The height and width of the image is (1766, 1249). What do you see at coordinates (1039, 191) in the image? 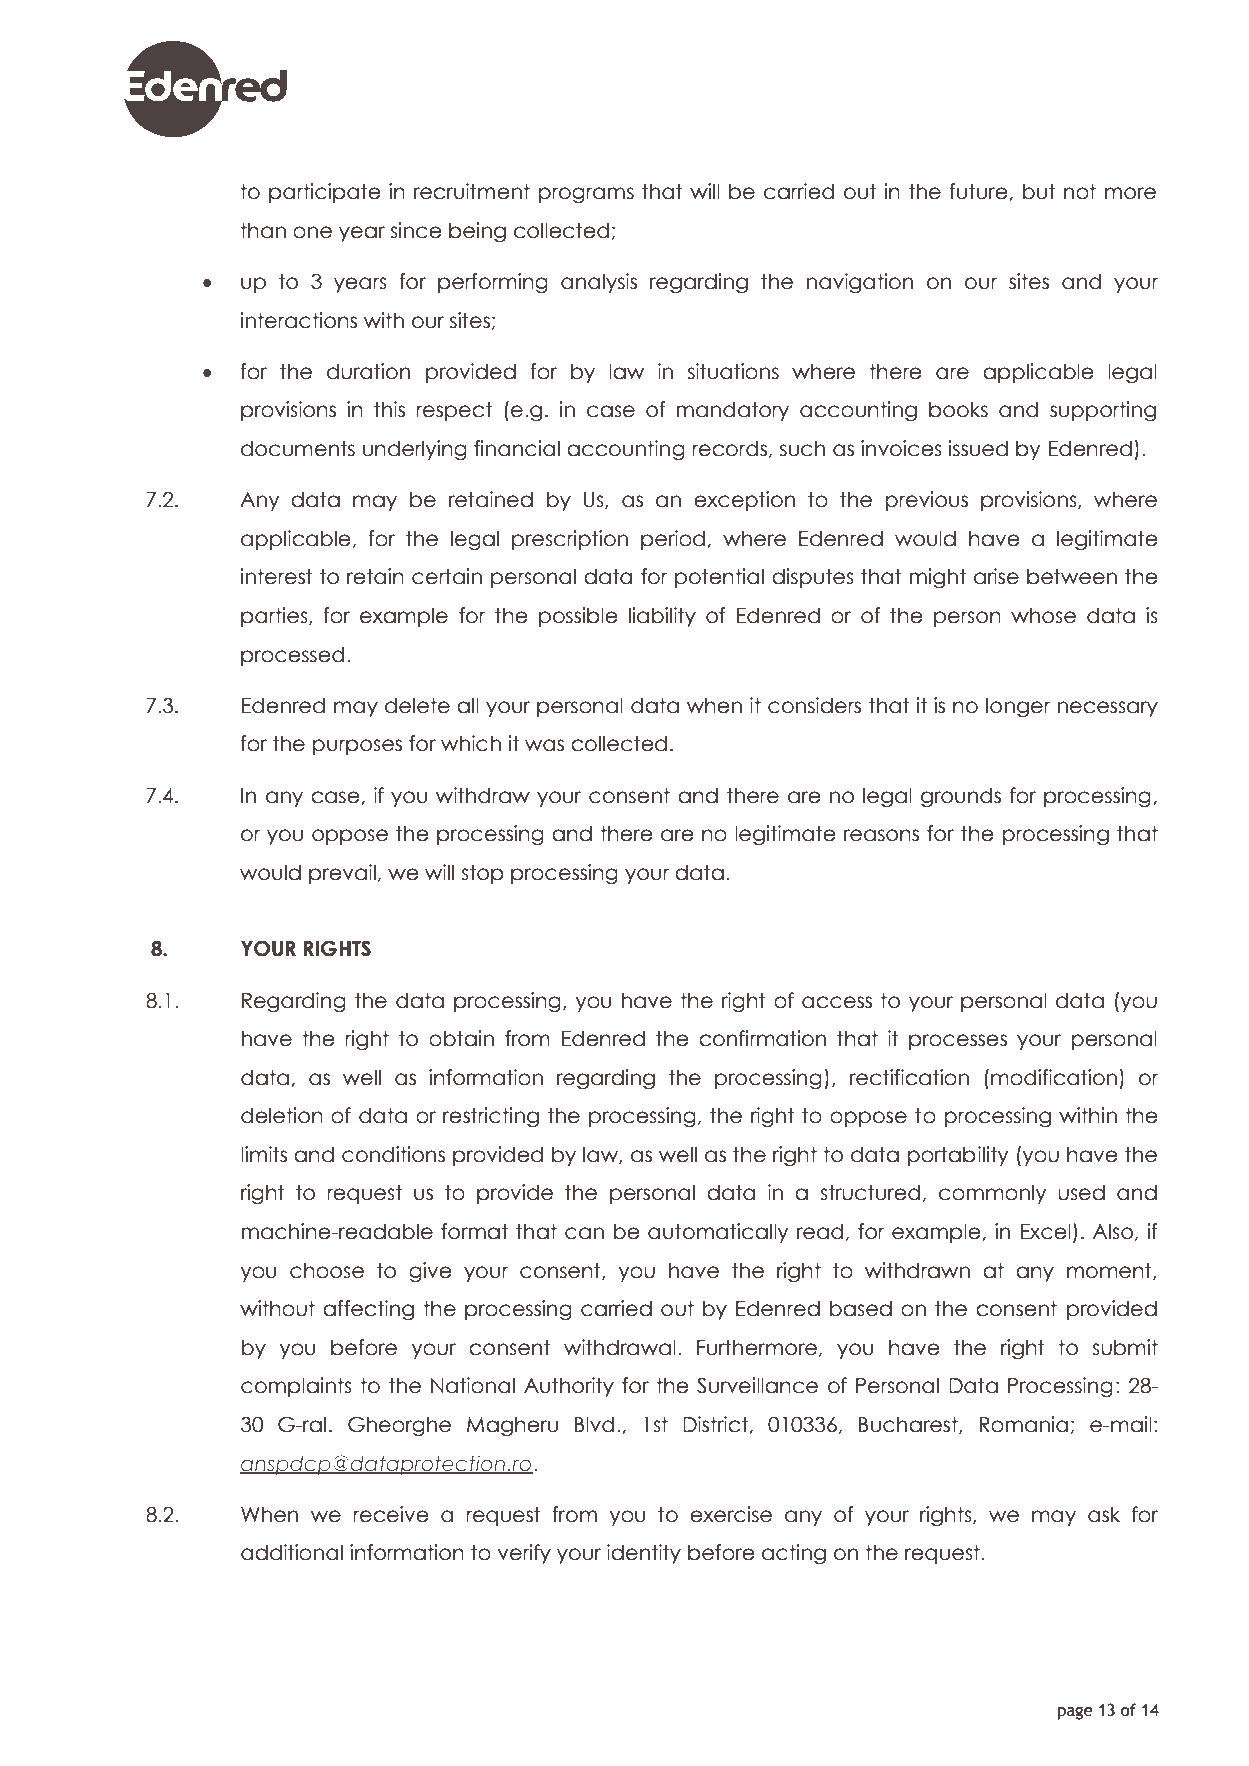
I see `but` at bounding box center [1039, 191].
